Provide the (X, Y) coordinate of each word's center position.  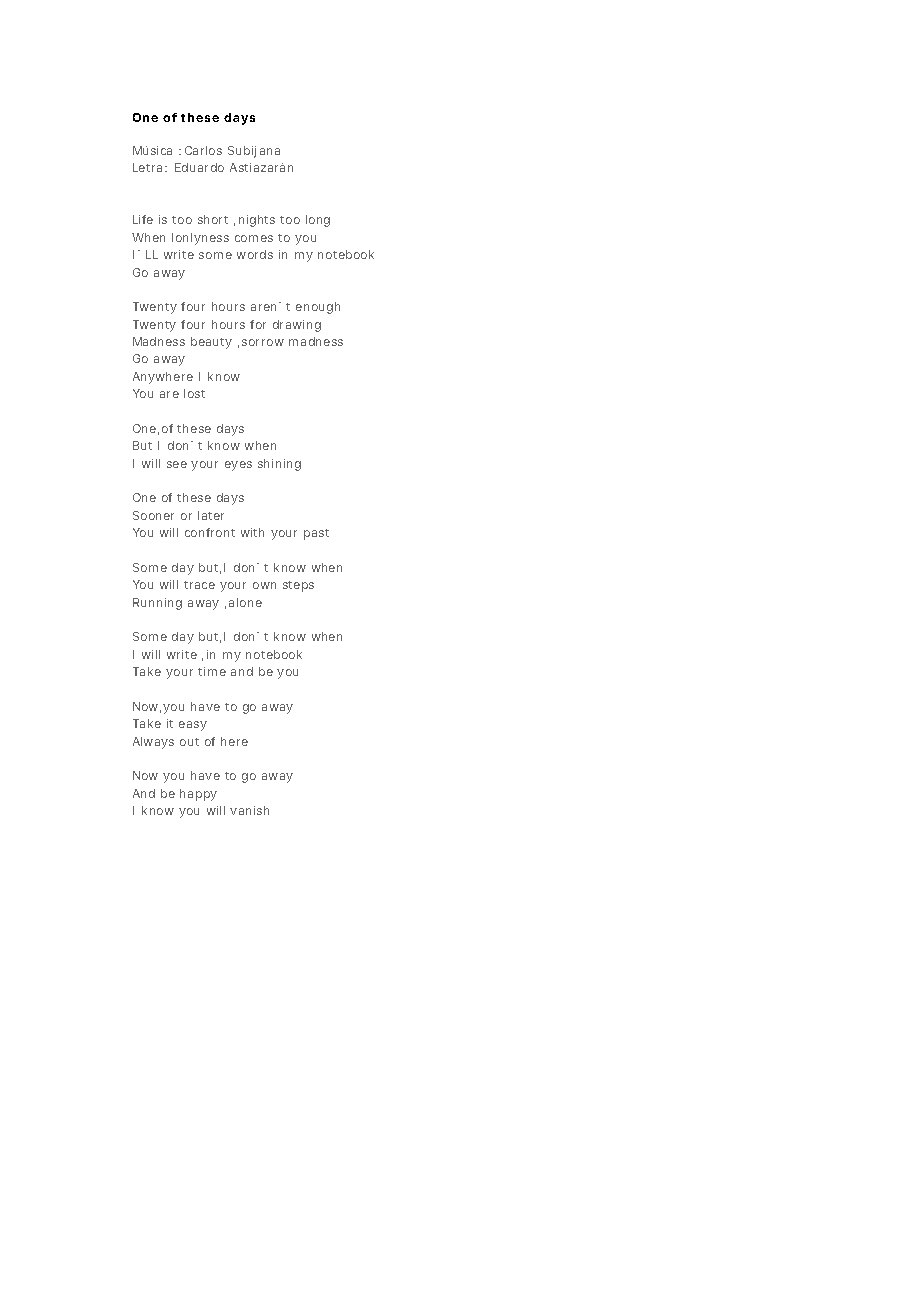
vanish (249, 810)
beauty (211, 343)
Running (157, 604)
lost (194, 393)
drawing (297, 326)
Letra (147, 167)
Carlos (203, 150)
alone (245, 602)
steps (298, 586)
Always (153, 743)
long (318, 221)
